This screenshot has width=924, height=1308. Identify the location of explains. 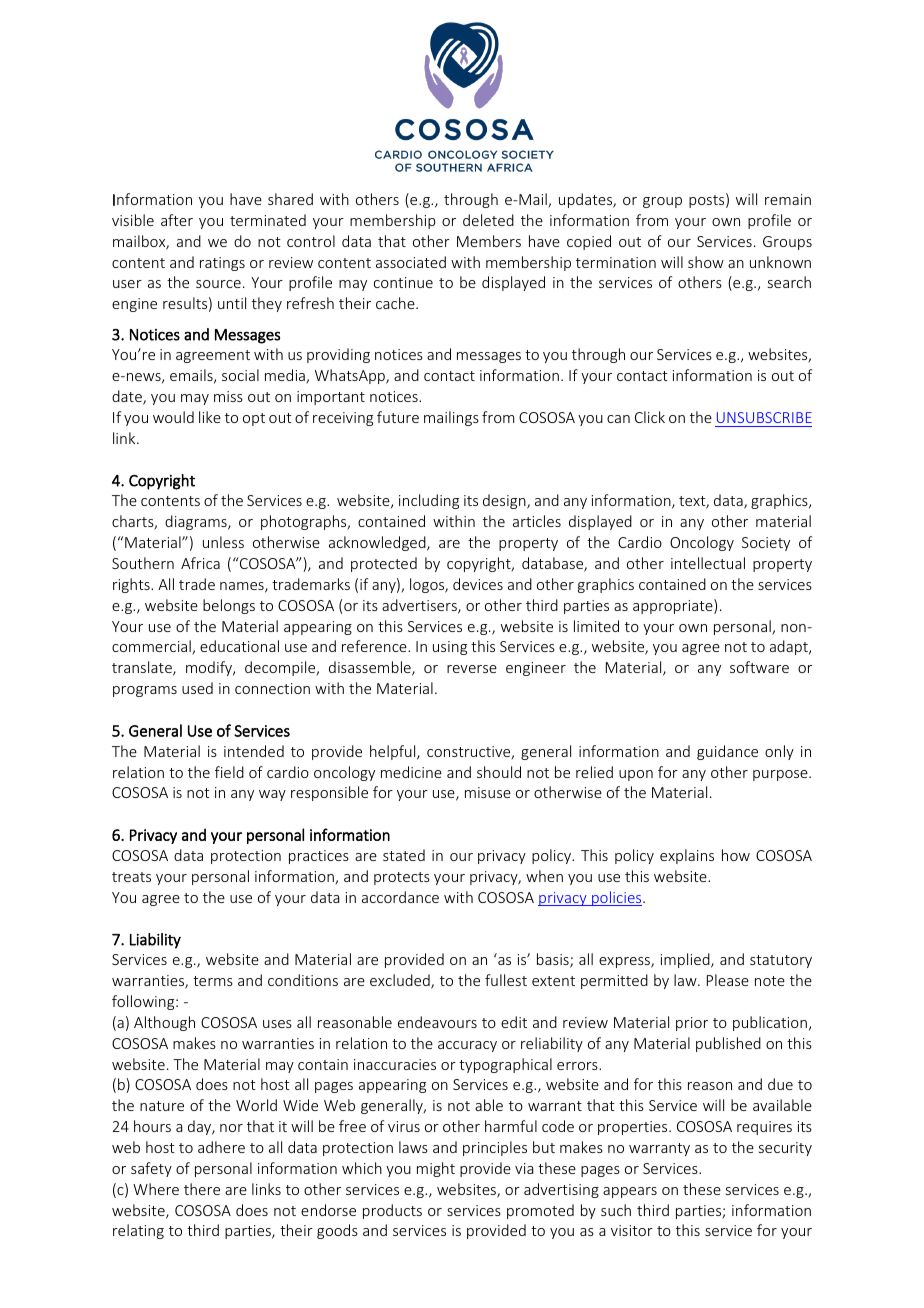
(687, 856).
